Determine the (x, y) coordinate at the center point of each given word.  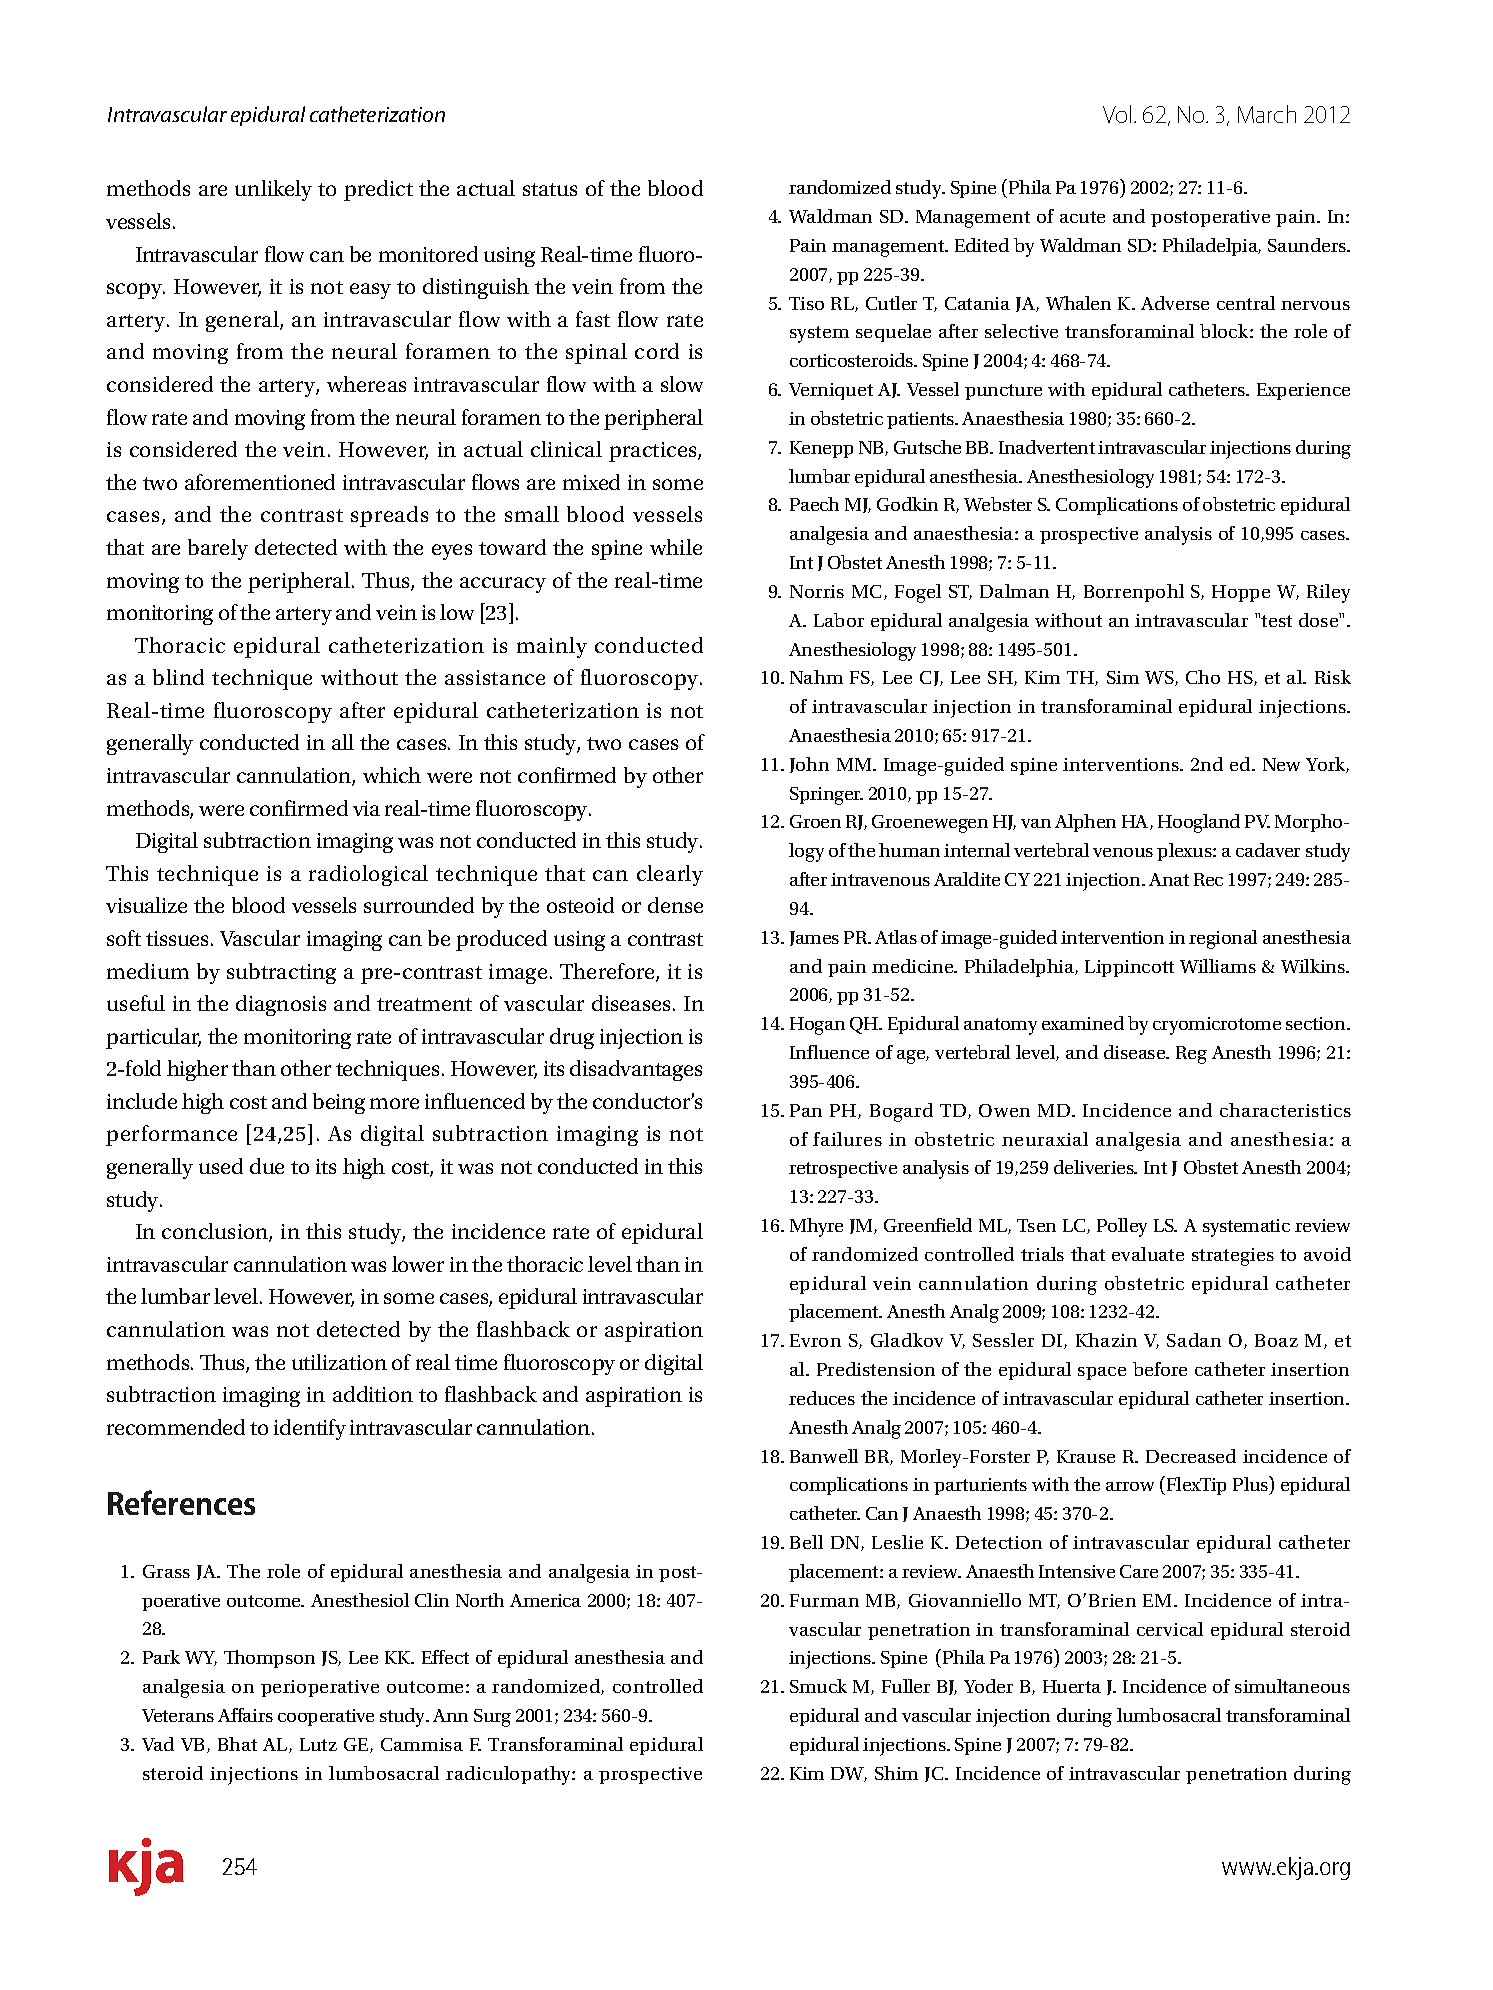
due (267, 1166)
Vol (1117, 114)
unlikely (273, 190)
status (550, 189)
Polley (1122, 1227)
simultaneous (1292, 1686)
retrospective (843, 1169)
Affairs (245, 1715)
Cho (1203, 677)
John (809, 765)
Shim (896, 1773)
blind (178, 677)
